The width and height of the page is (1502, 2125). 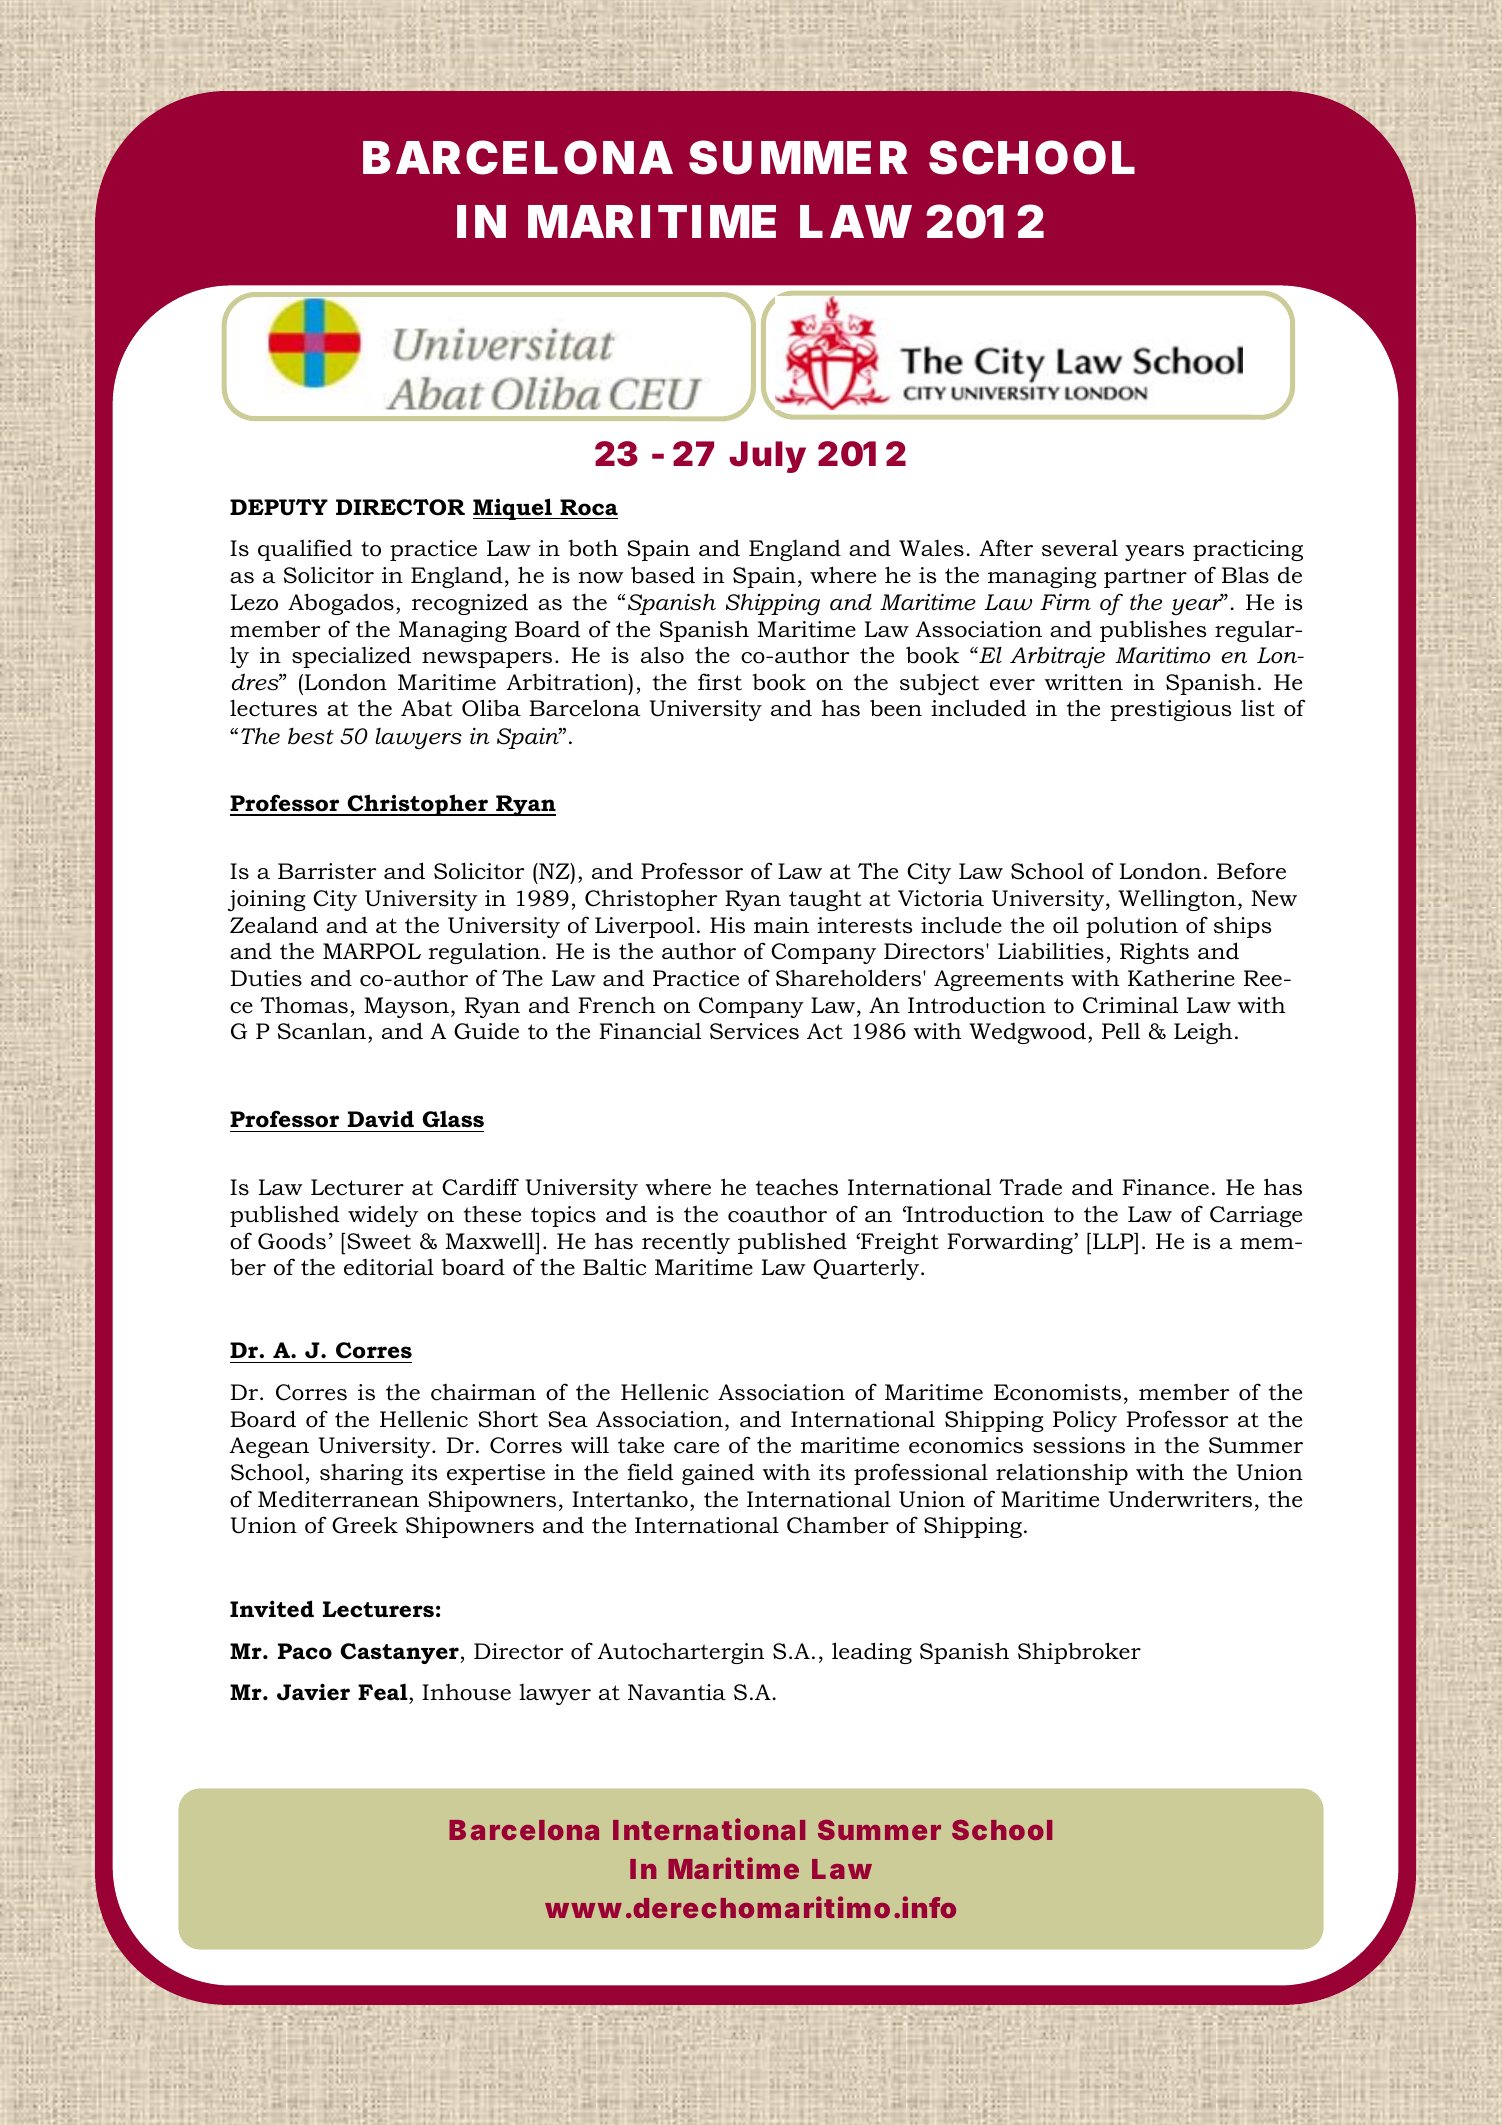 I want to click on July, so click(x=767, y=457).
